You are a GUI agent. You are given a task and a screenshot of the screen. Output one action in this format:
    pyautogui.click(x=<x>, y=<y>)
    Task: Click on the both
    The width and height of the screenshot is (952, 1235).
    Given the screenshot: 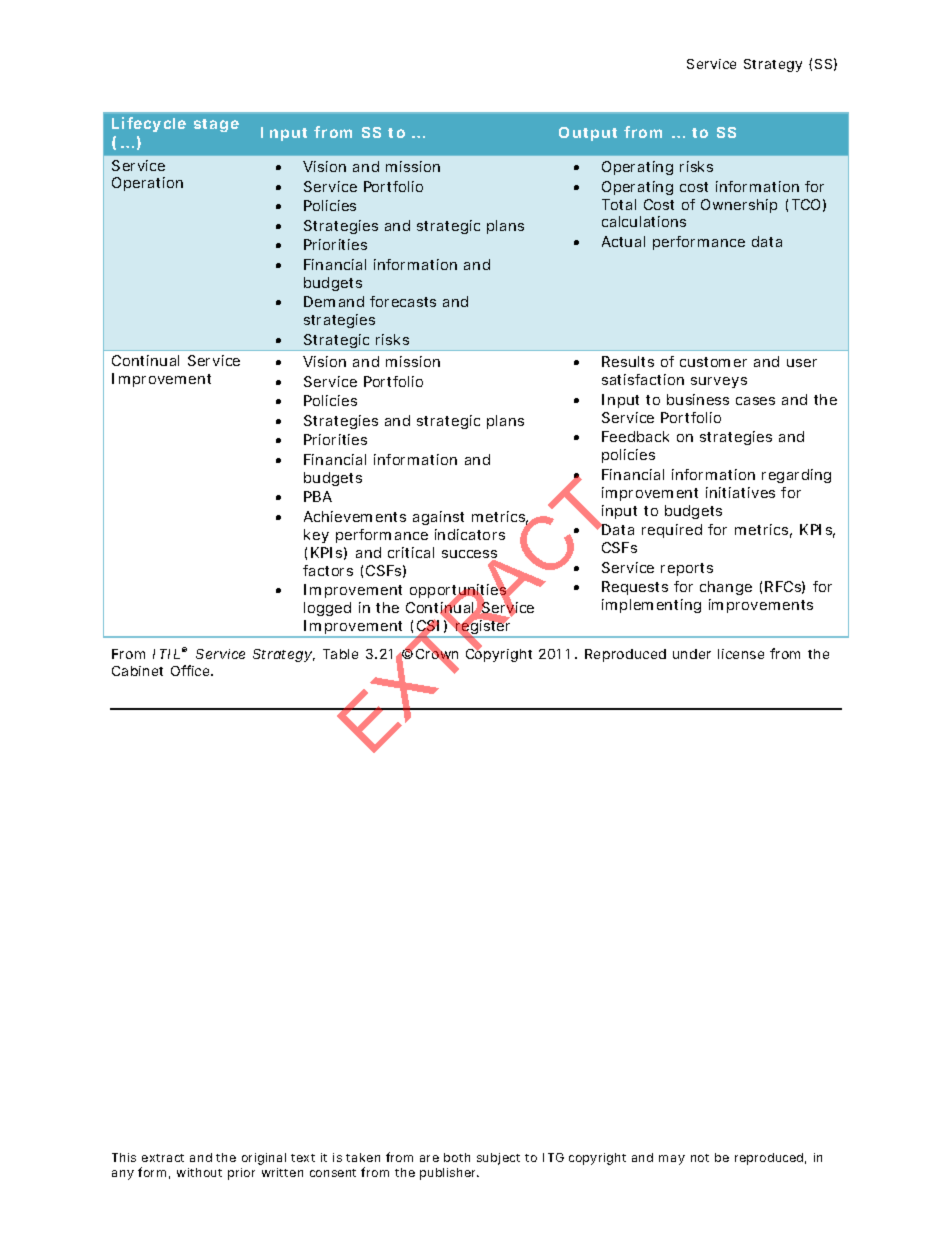 What is the action you would take?
    pyautogui.click(x=457, y=1157)
